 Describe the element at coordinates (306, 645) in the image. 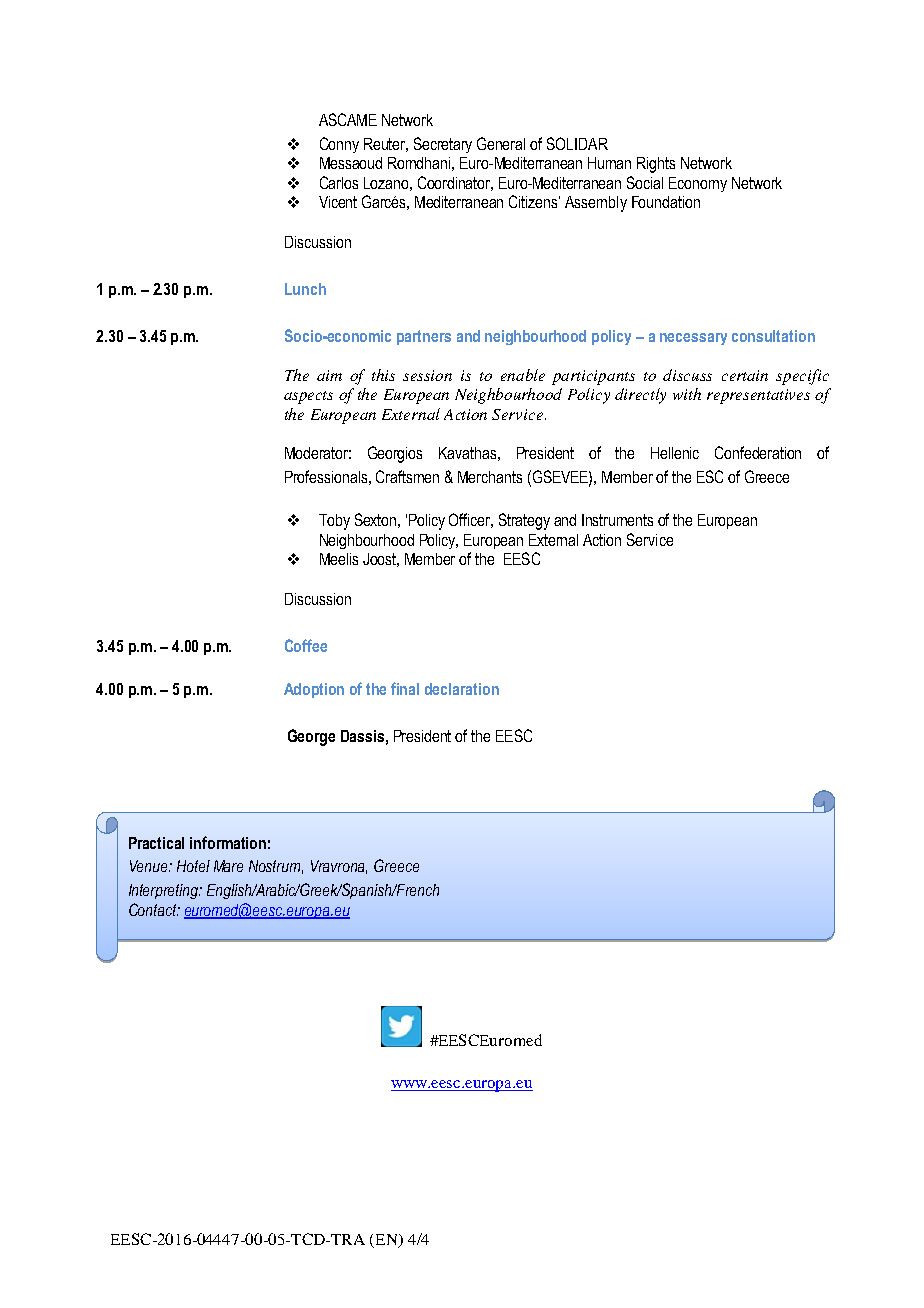

I see `Coffee` at that location.
